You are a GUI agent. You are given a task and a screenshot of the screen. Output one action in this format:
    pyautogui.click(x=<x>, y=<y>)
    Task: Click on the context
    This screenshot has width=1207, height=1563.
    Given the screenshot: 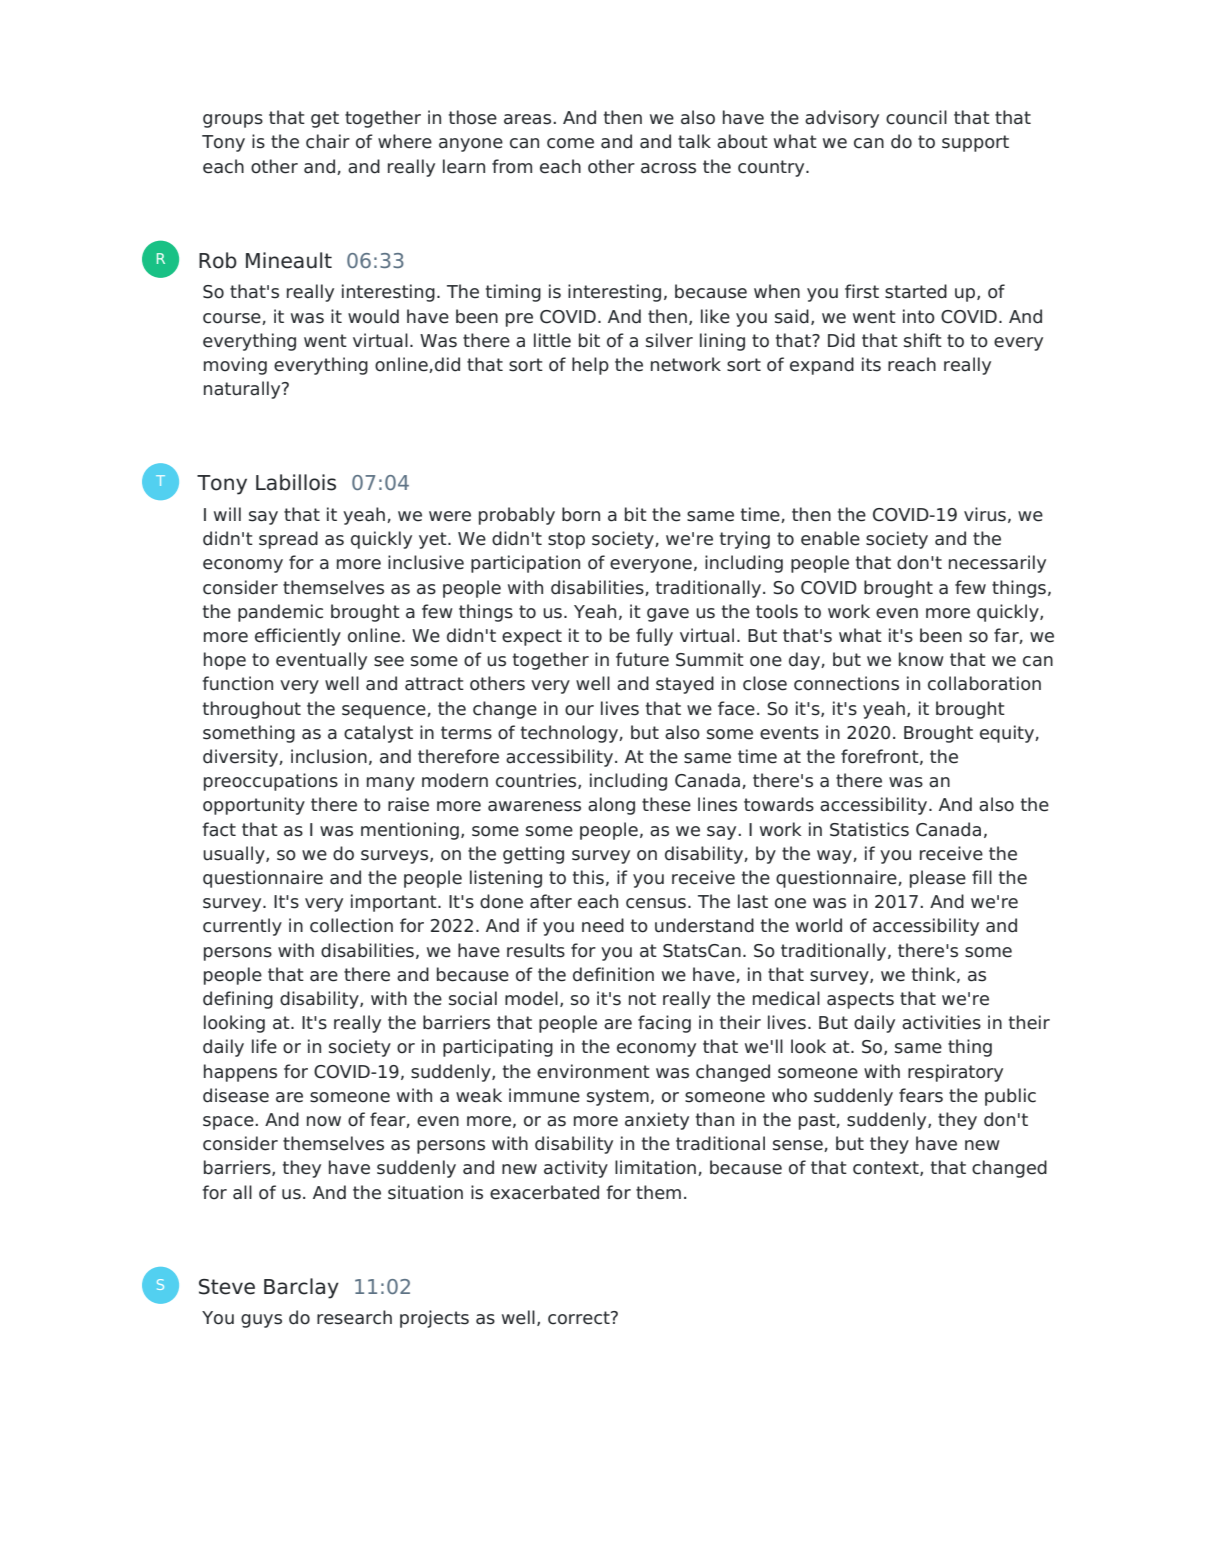 What is the action you would take?
    pyautogui.click(x=887, y=1168)
